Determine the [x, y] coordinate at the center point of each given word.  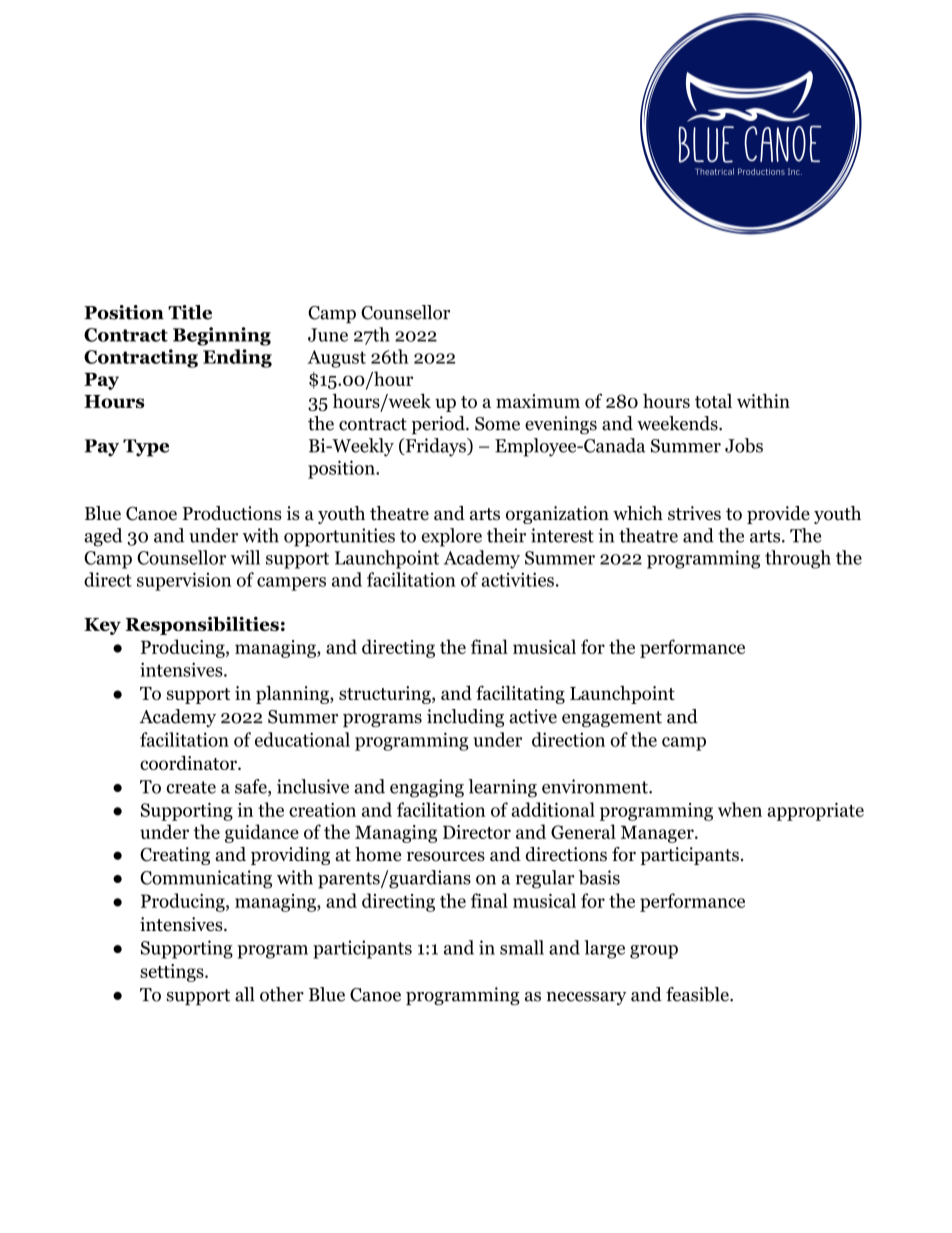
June [328, 335]
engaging [427, 788]
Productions [232, 513]
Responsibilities [202, 625]
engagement [612, 719]
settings [173, 973]
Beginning [222, 336]
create [191, 787]
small [522, 947]
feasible [698, 994]
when [740, 809]
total [713, 401]
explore [451, 537]
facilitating [520, 694]
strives [694, 513]
